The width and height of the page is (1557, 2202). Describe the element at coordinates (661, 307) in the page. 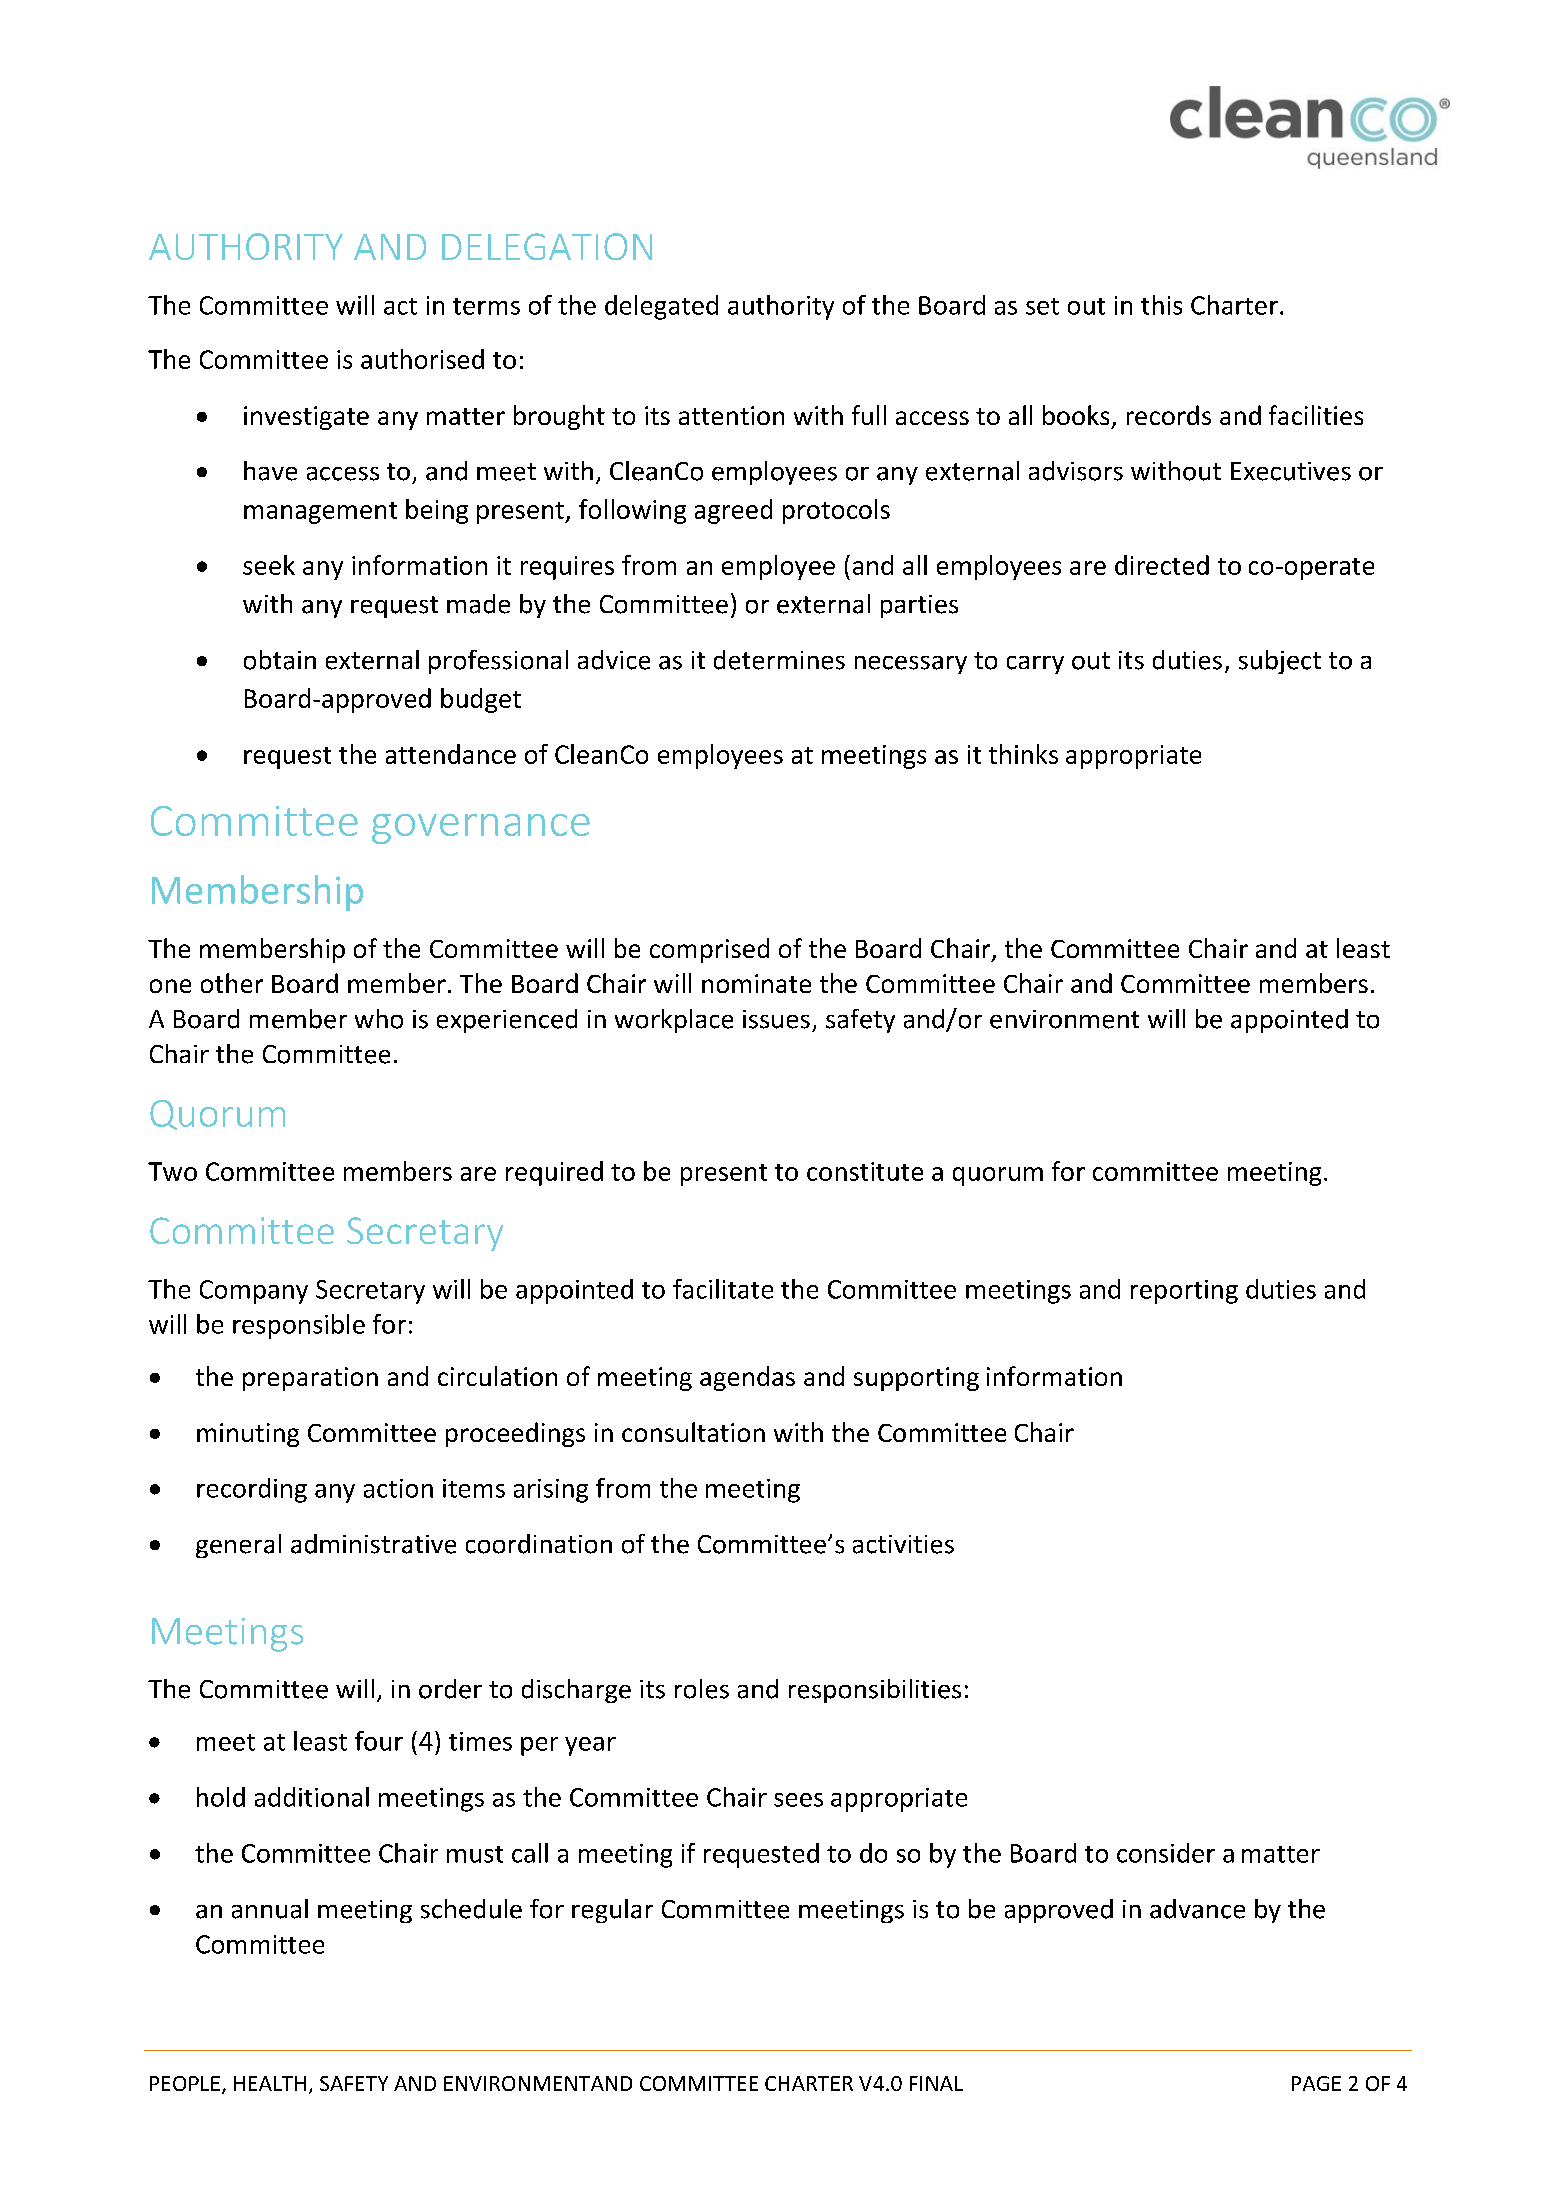

I see `delegated` at that location.
